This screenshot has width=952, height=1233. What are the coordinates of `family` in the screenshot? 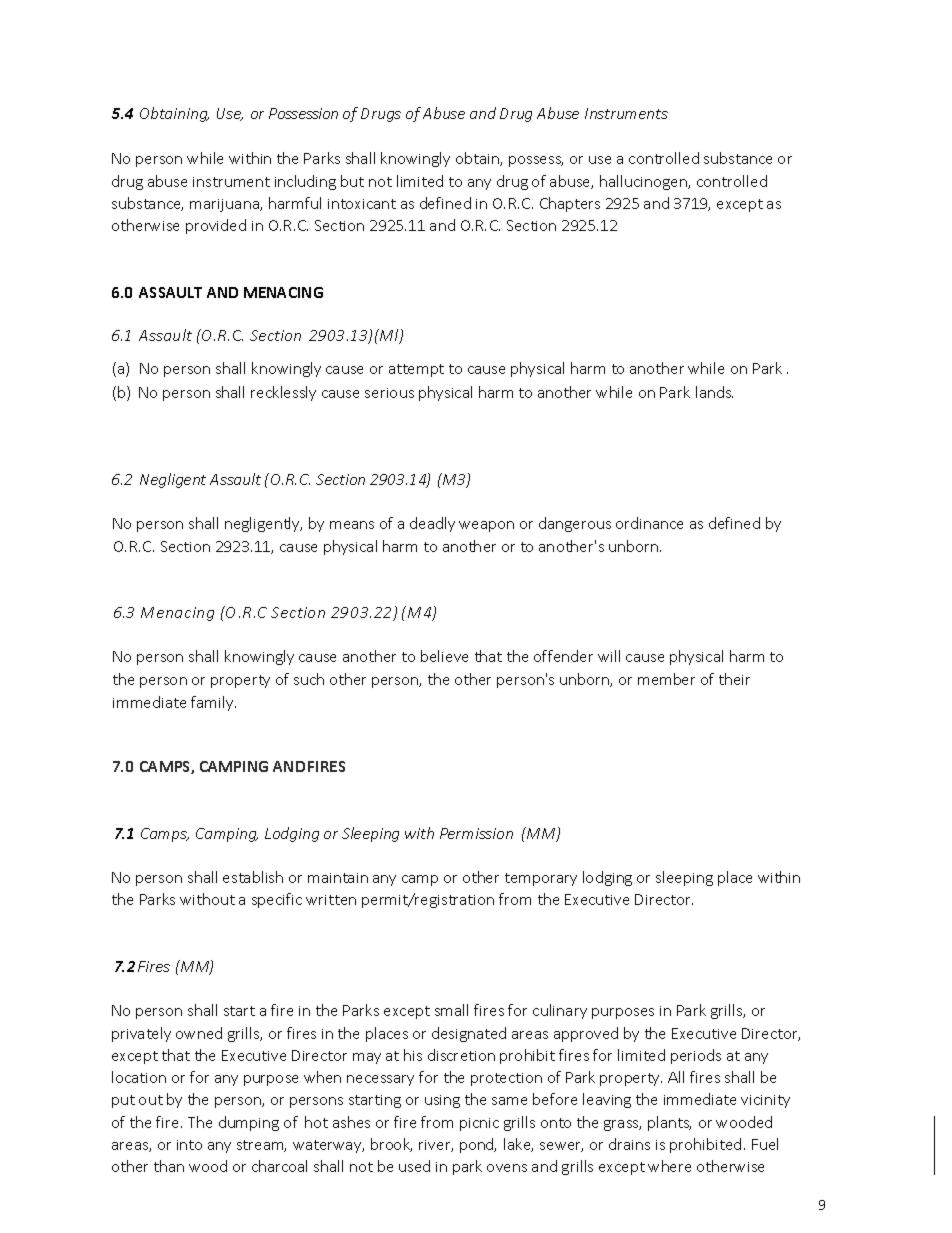 It's located at (213, 703).
